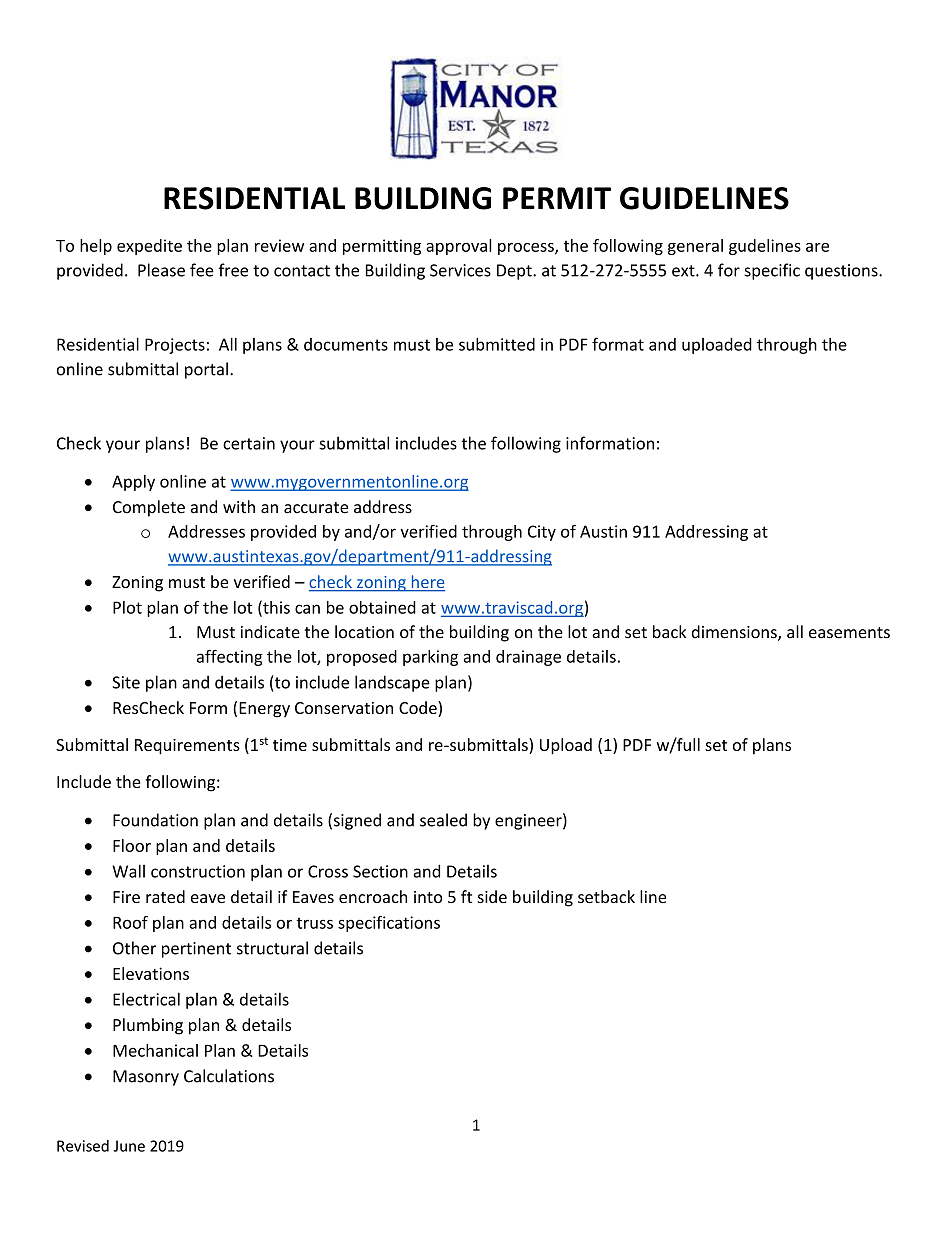 Image resolution: width=952 pixels, height=1233 pixels. I want to click on dimensions, so click(735, 633).
